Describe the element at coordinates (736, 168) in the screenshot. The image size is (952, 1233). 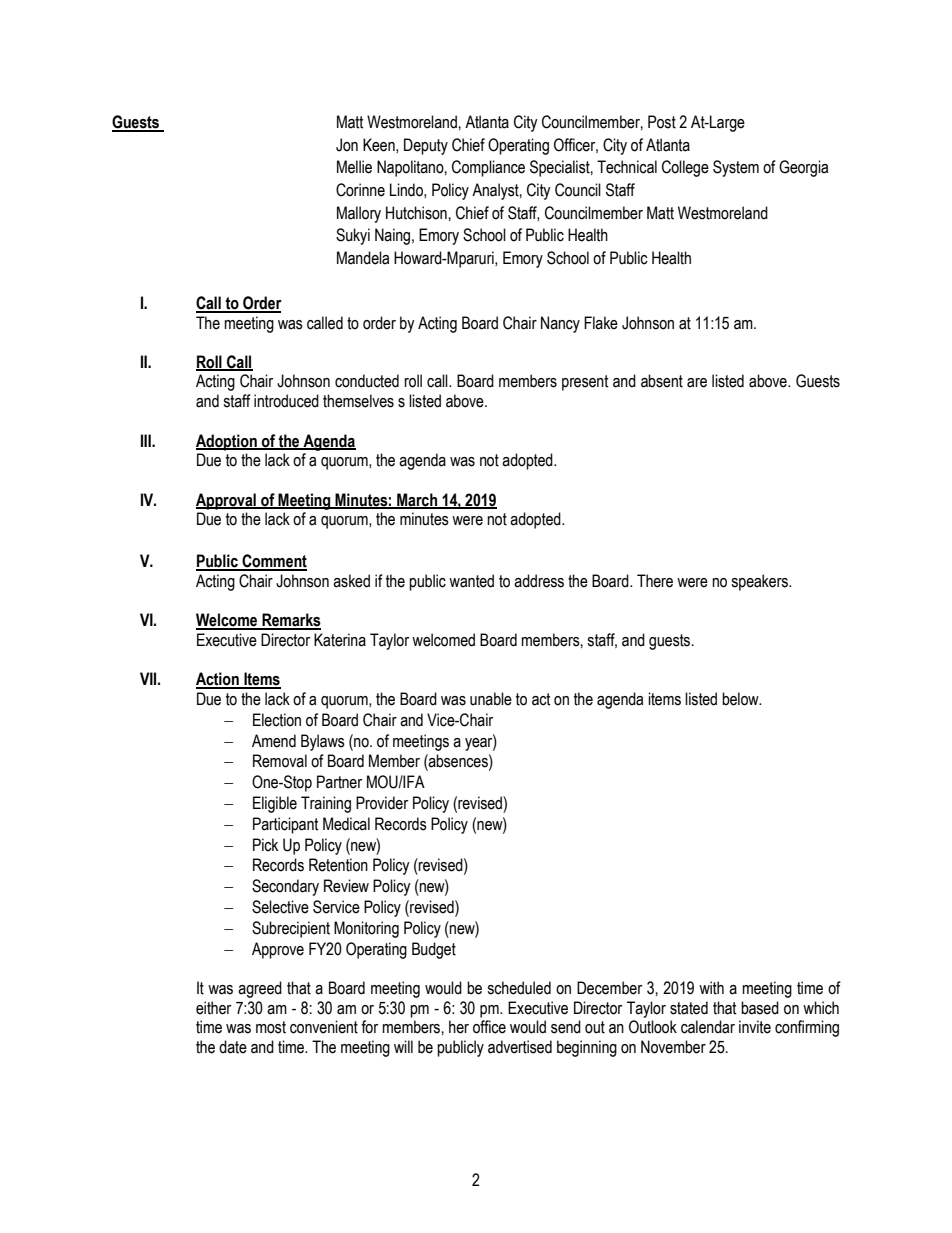
I see `System` at that location.
